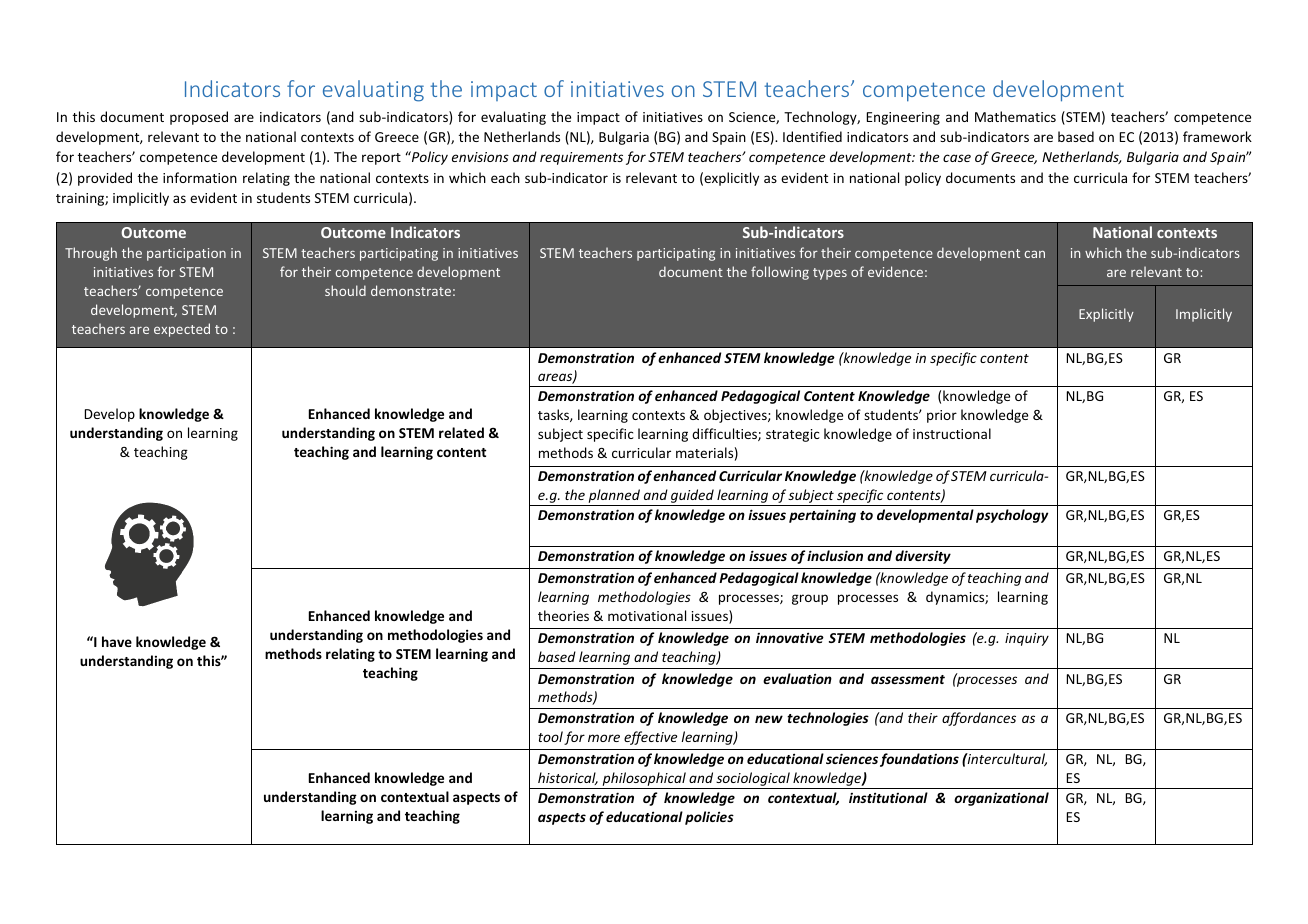 The height and width of the page is (924, 1308). What do you see at coordinates (692, 496) in the page?
I see `guided` at bounding box center [692, 496].
